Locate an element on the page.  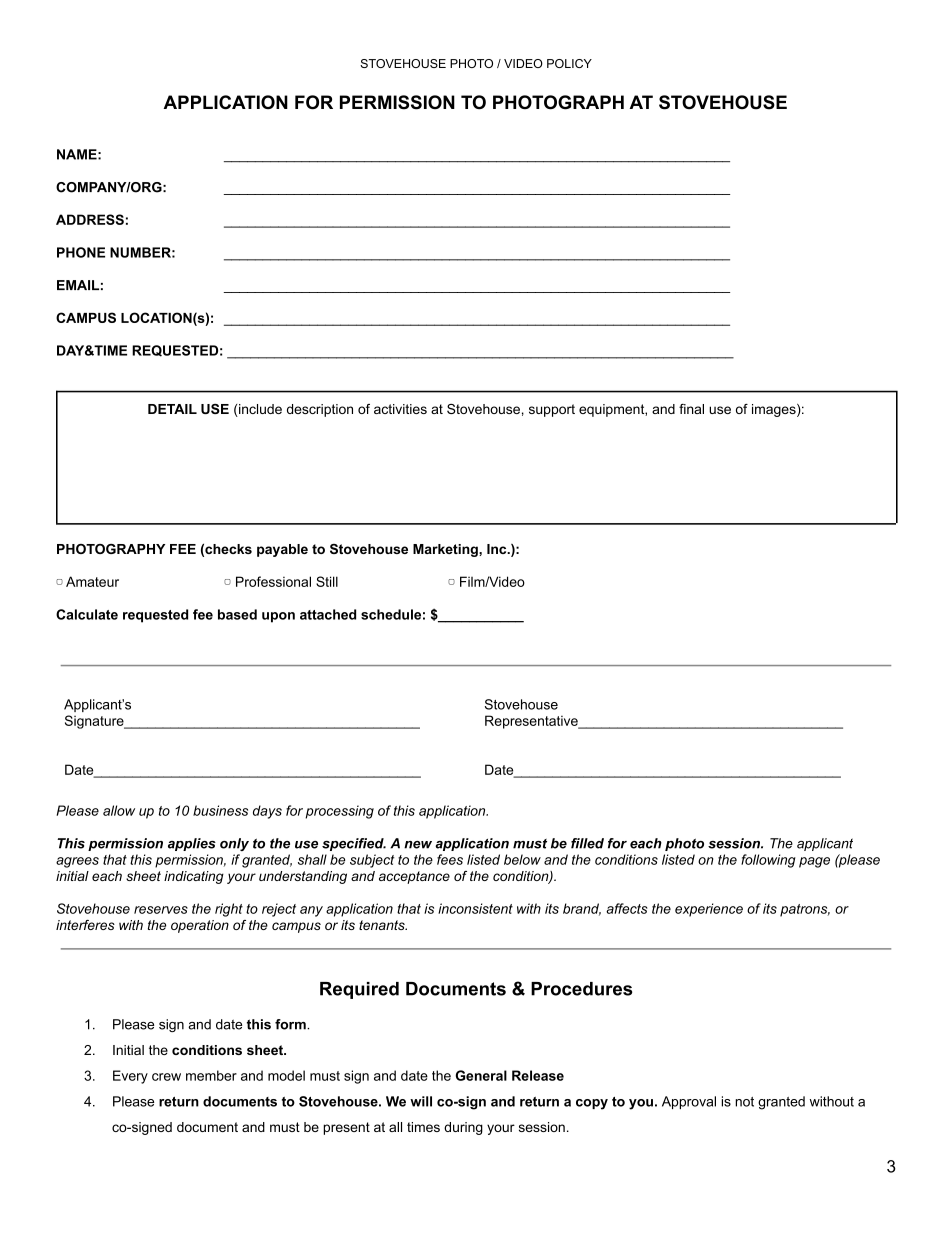
final is located at coordinates (691, 409).
